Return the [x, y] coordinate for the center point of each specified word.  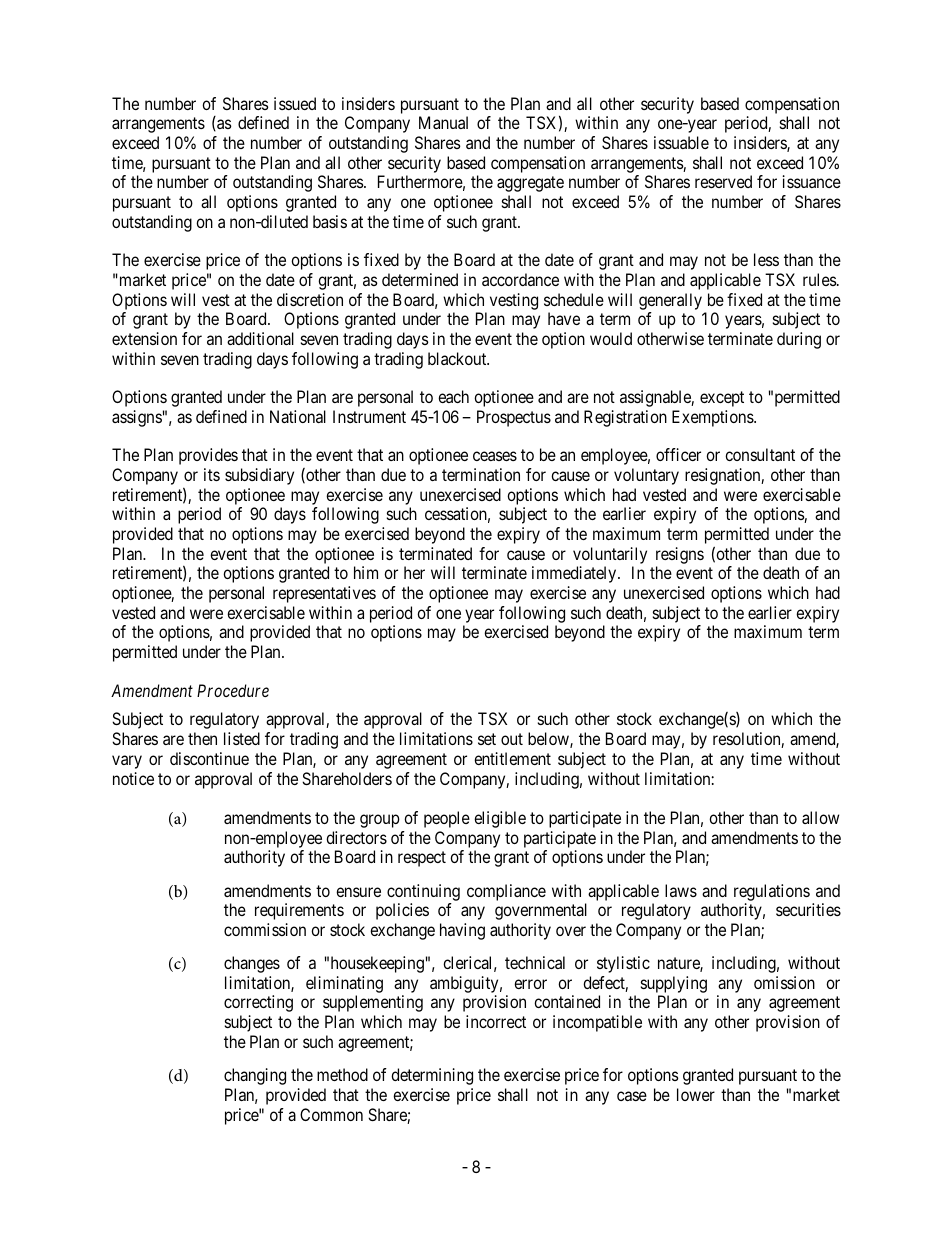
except [722, 399]
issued [295, 103]
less [766, 259]
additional [260, 338]
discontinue [209, 758]
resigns [680, 555]
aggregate [530, 184]
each [453, 396]
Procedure [233, 690]
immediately [575, 574]
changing [255, 1076]
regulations [772, 892]
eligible [500, 819]
